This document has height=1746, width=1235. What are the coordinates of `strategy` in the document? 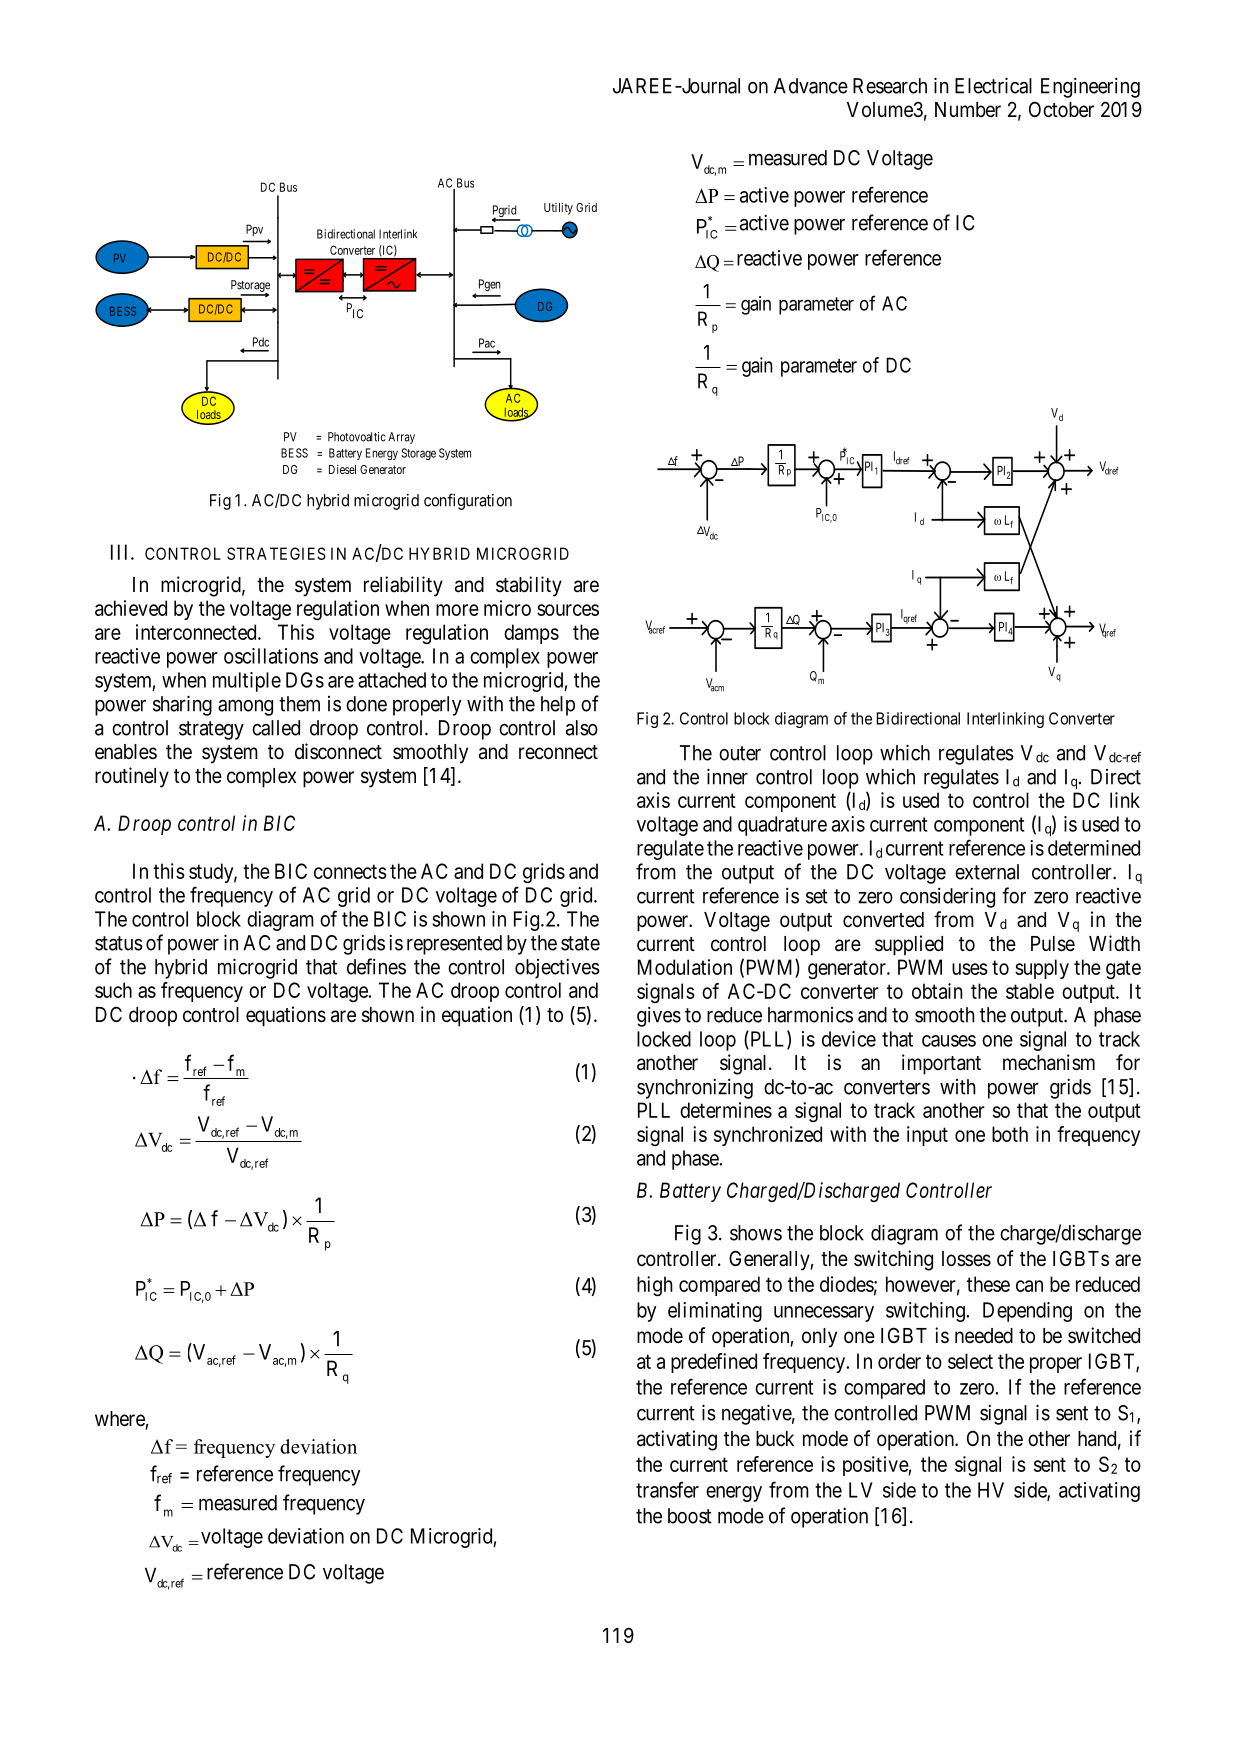 It's located at (211, 730).
